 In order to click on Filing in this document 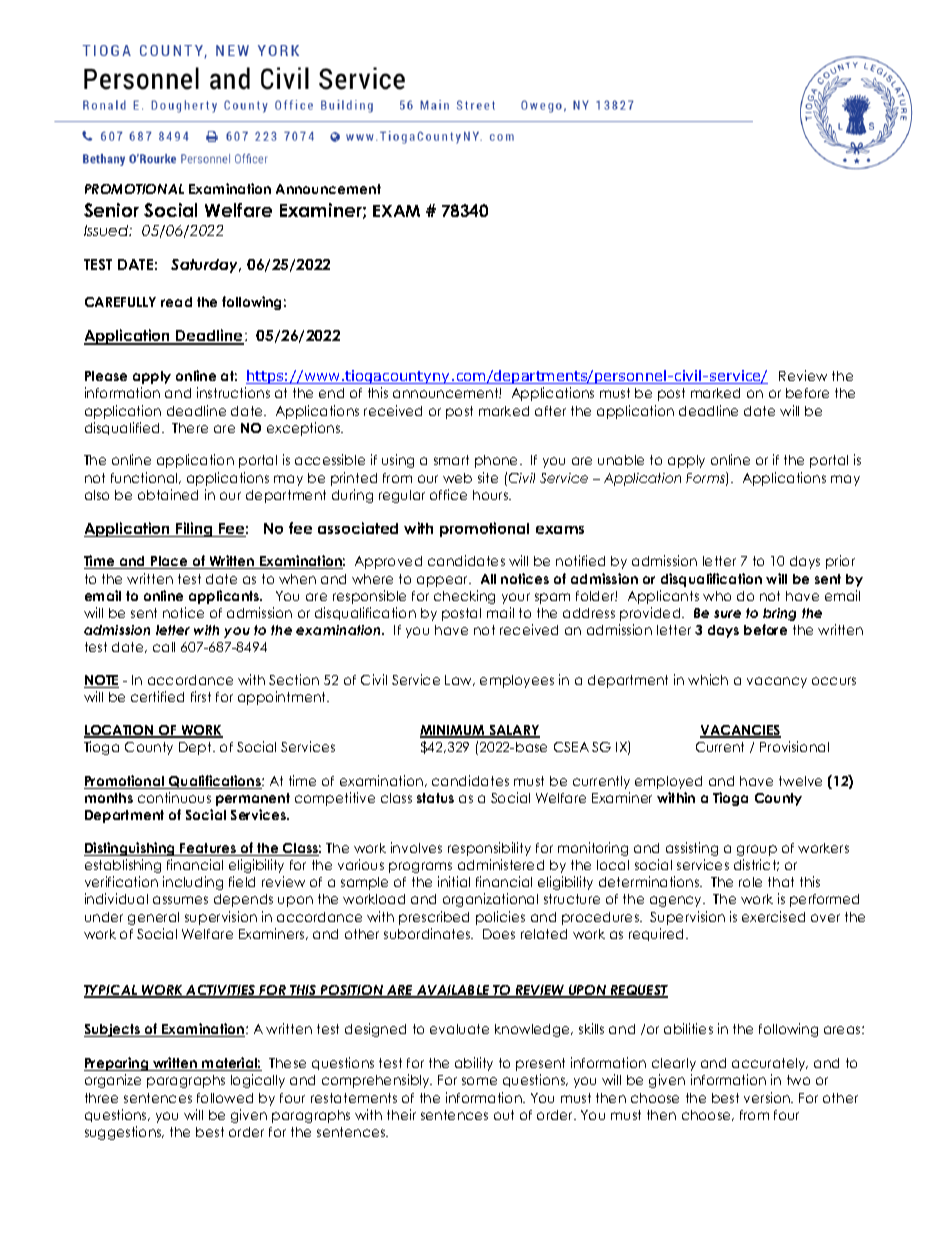, I will do `click(194, 529)`.
